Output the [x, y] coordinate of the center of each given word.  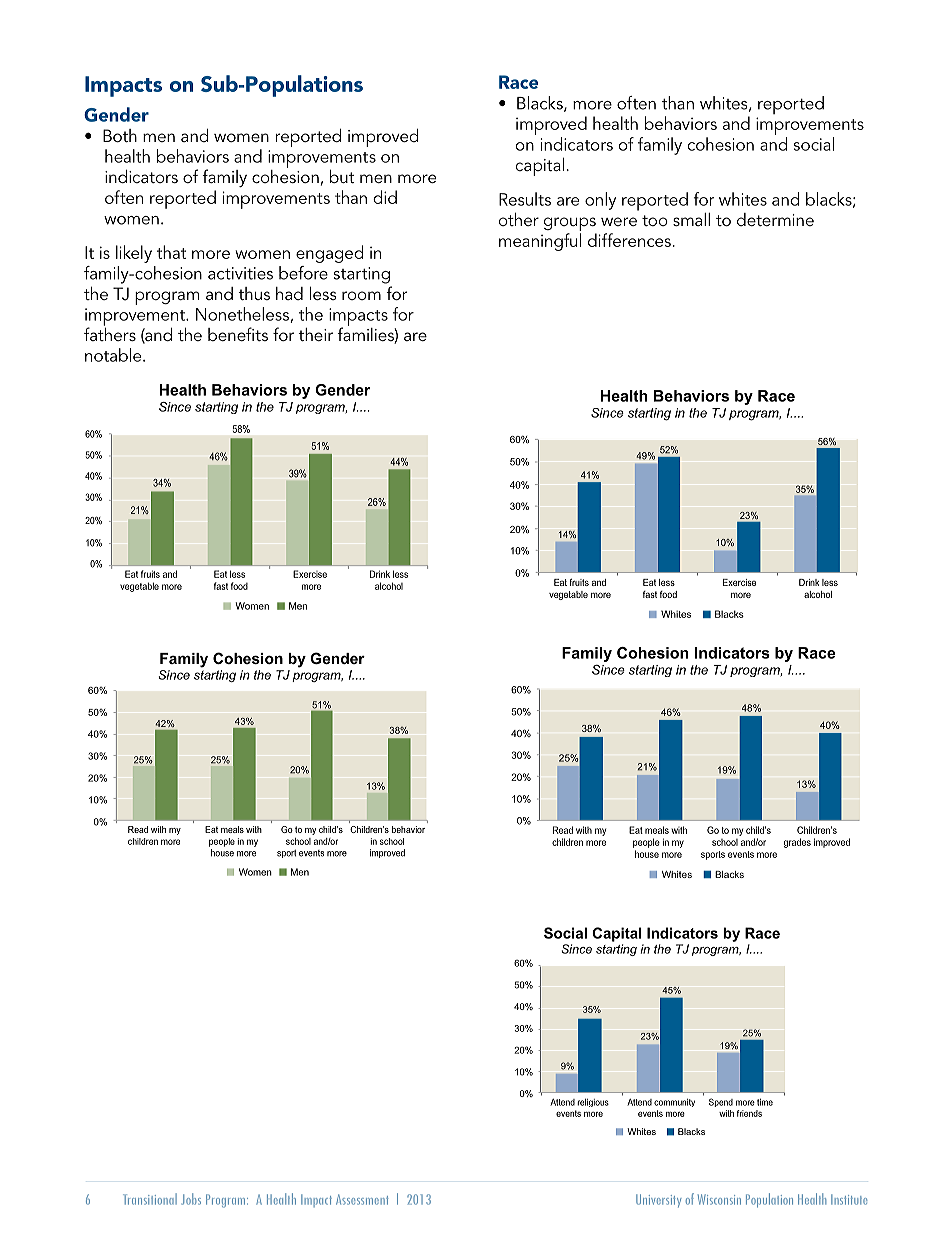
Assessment [362, 1199]
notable [114, 355]
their [315, 334]
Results [525, 199]
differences [629, 240]
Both [120, 135]
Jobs [191, 1199]
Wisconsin [719, 1199]
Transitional [150, 1199]
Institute [849, 1199]
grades [797, 843]
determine [775, 219]
